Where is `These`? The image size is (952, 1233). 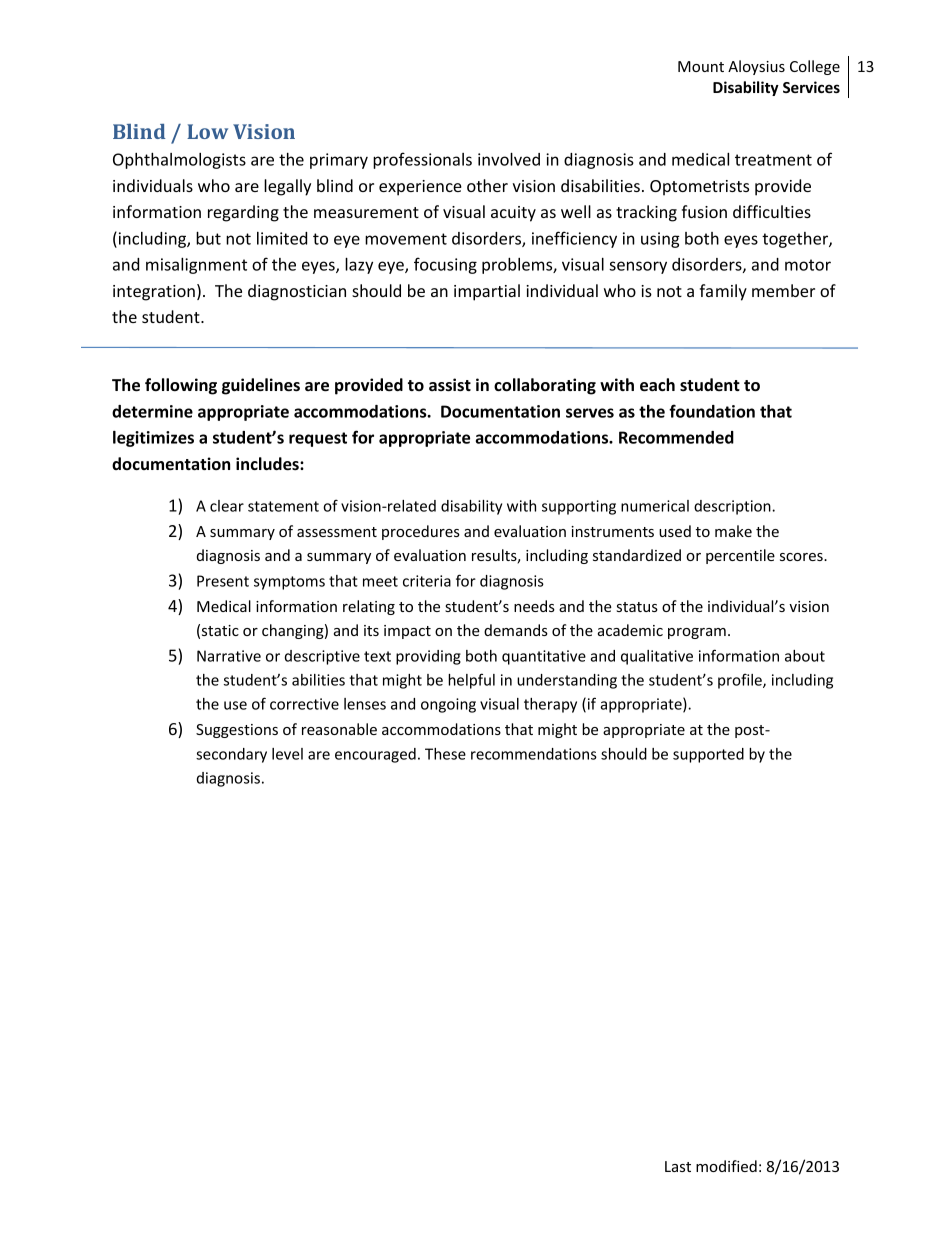 These is located at coordinates (445, 754).
